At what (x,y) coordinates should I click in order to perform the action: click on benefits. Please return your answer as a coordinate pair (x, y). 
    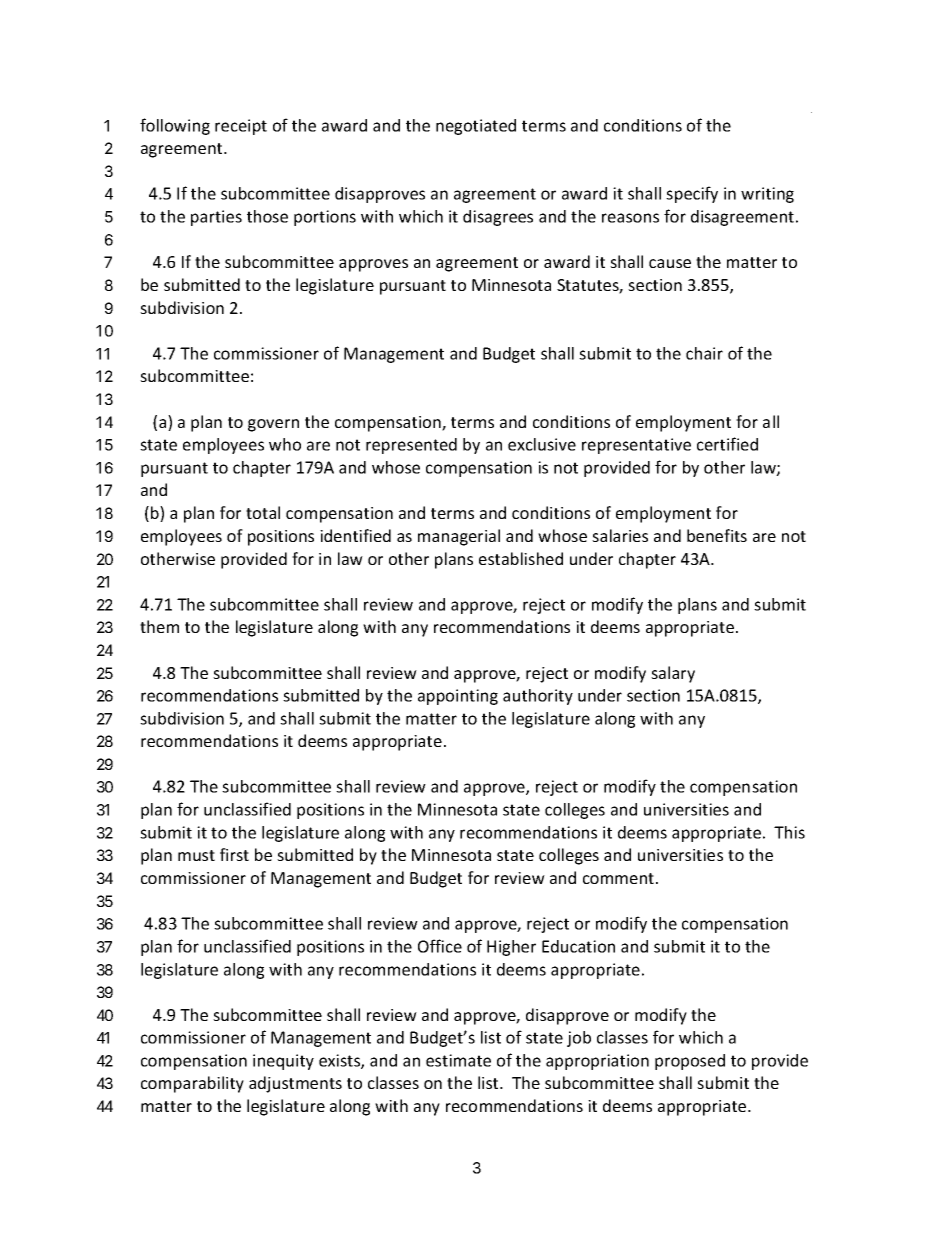
    Looking at the image, I should click on (717, 535).
